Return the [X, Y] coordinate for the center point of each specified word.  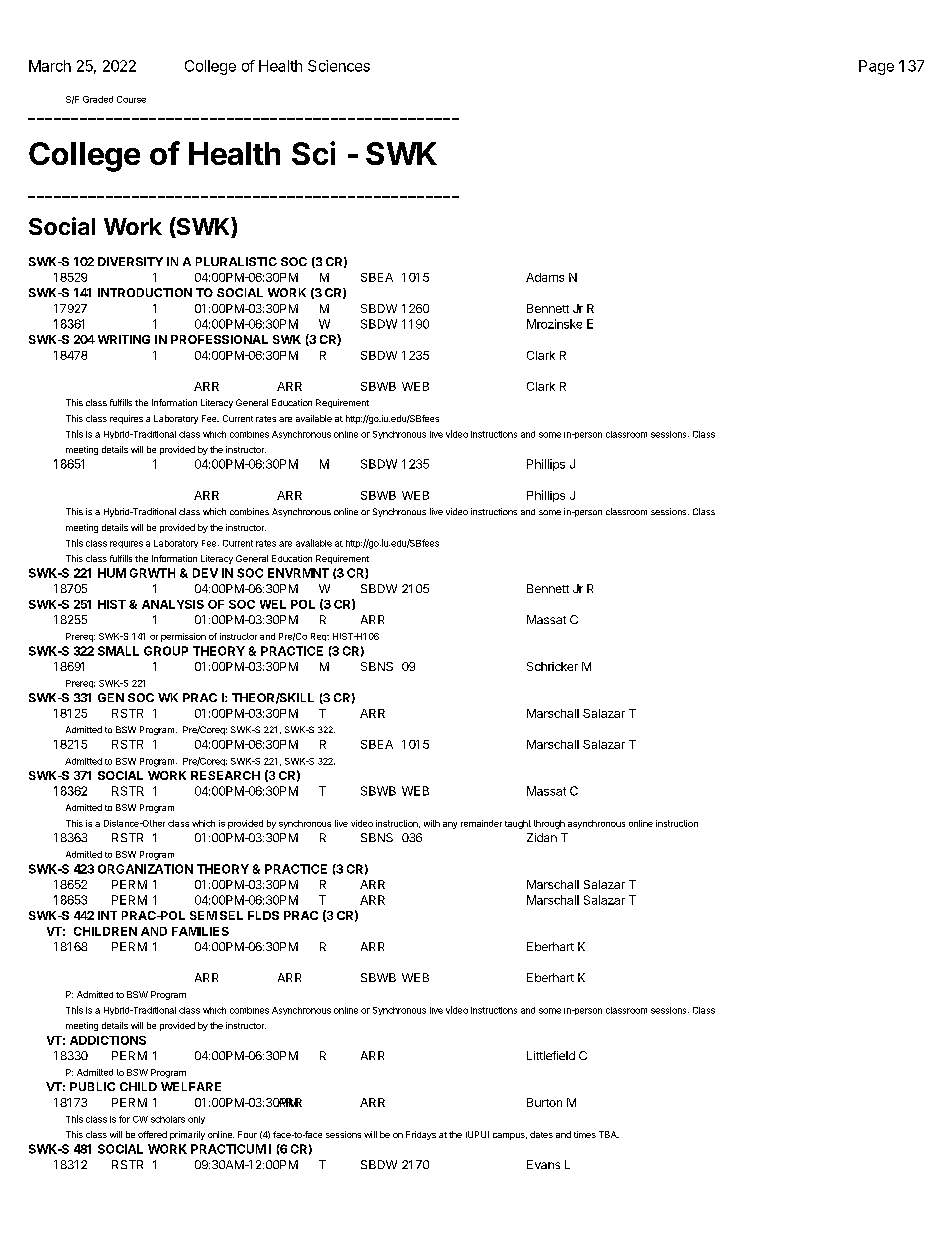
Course [131, 99]
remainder [481, 823]
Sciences [339, 66]
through [549, 824]
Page [876, 67]
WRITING [124, 339]
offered [152, 1134]
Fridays [421, 1135]
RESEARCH [225, 775]
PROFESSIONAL [219, 339]
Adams [545, 277]
